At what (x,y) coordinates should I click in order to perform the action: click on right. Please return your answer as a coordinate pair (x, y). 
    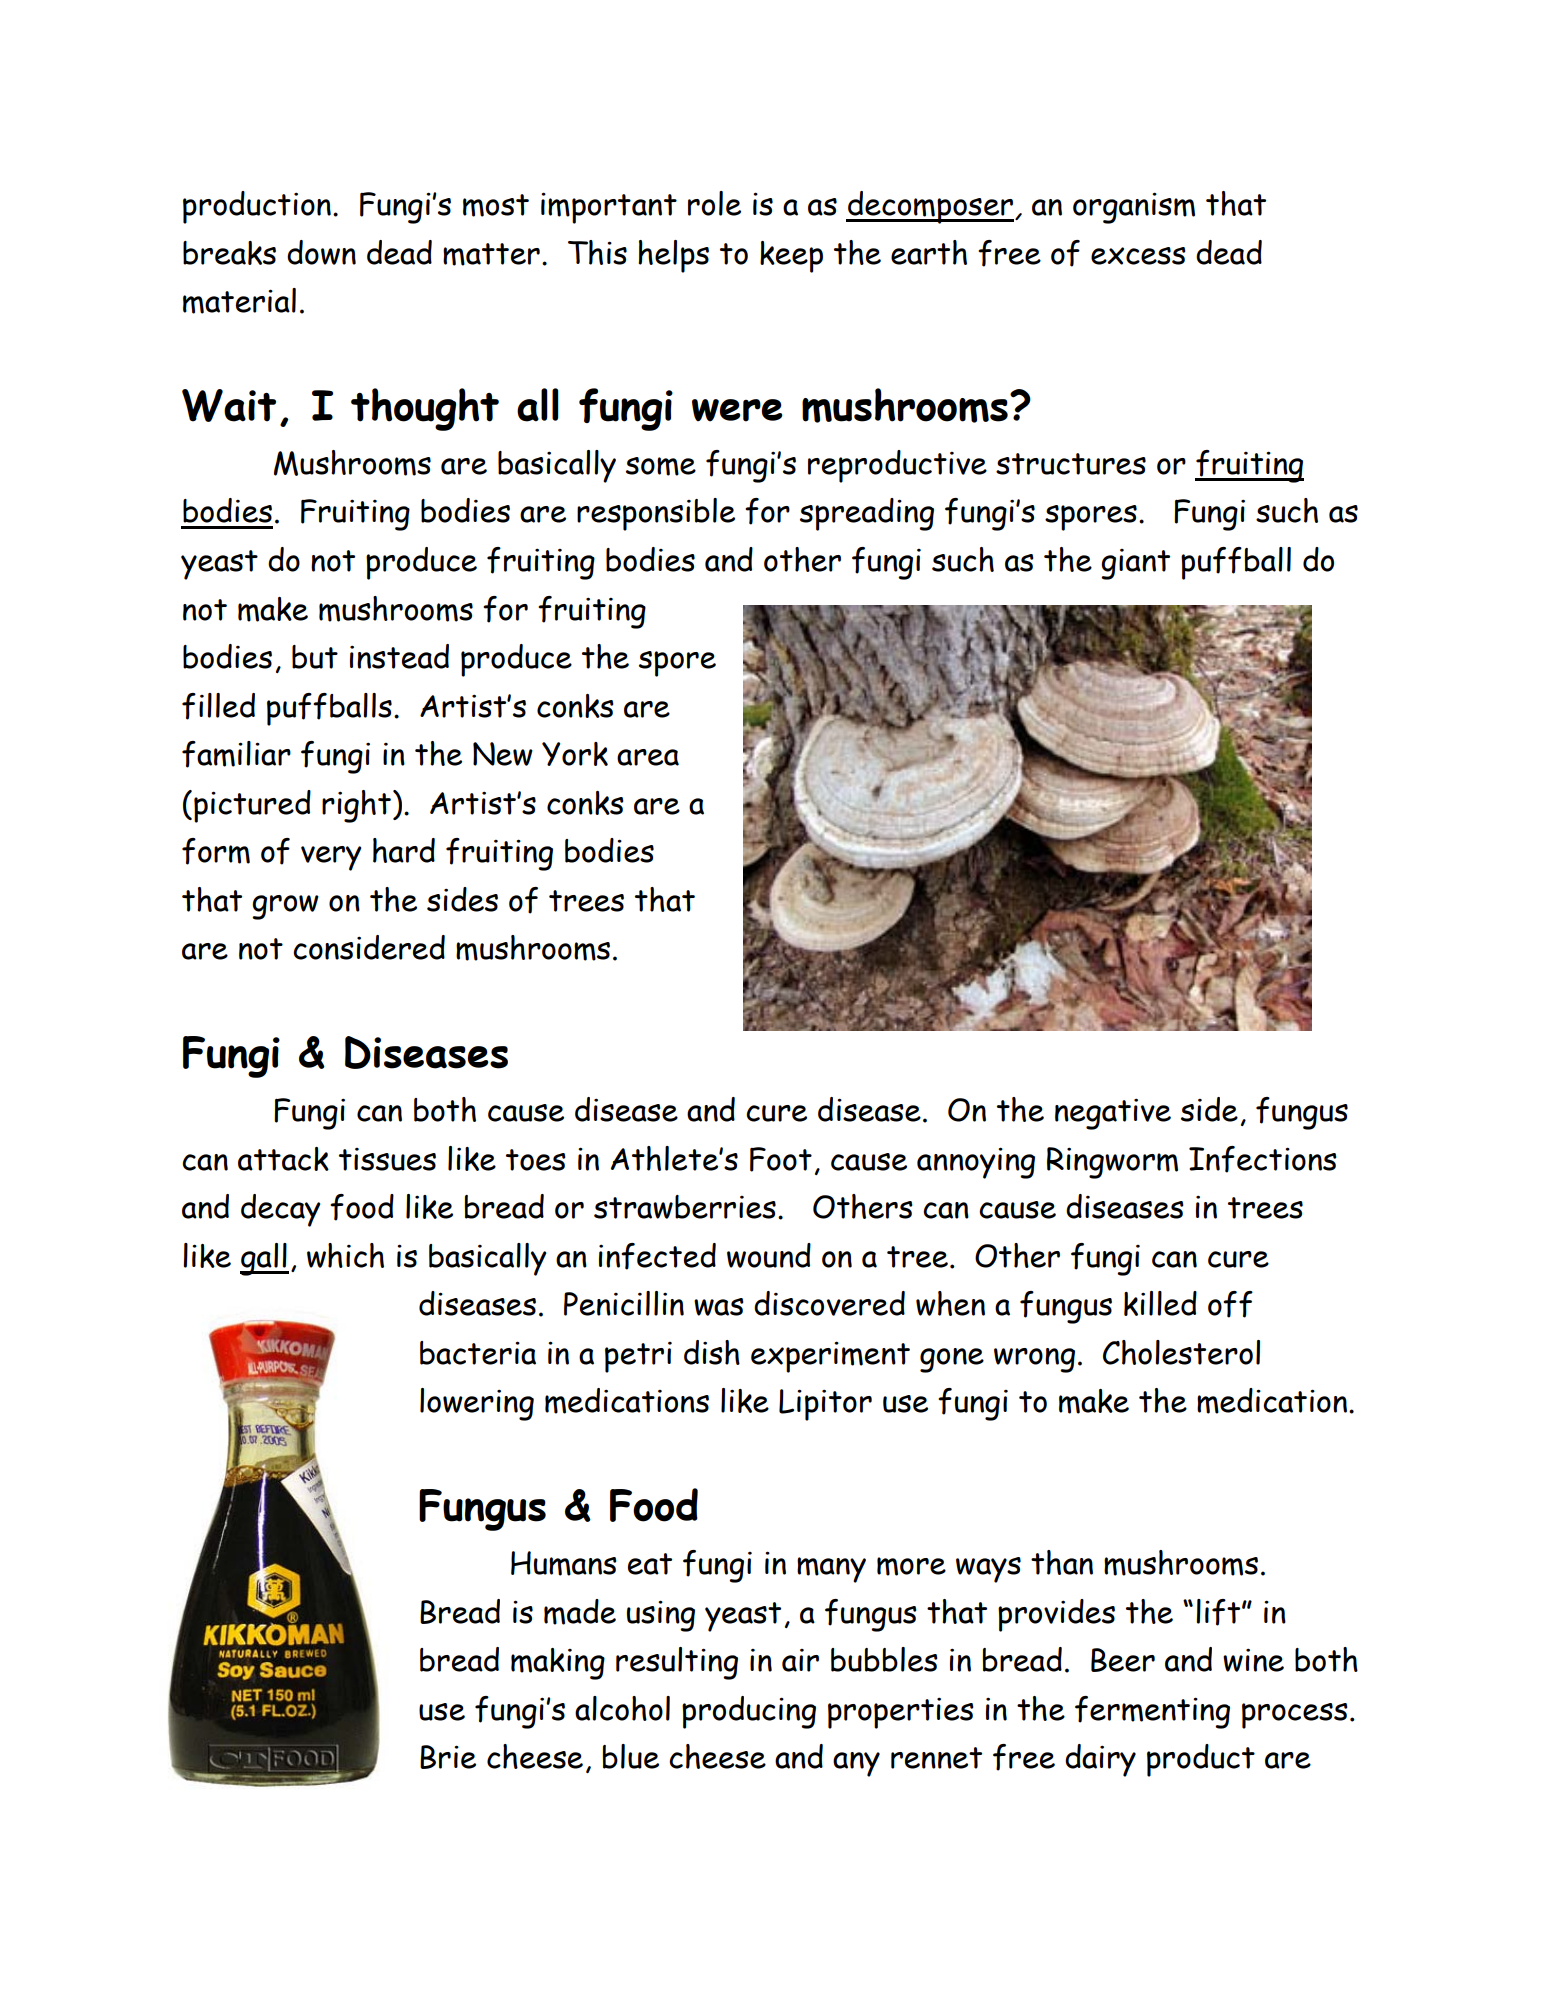
    Looking at the image, I should click on (356, 806).
